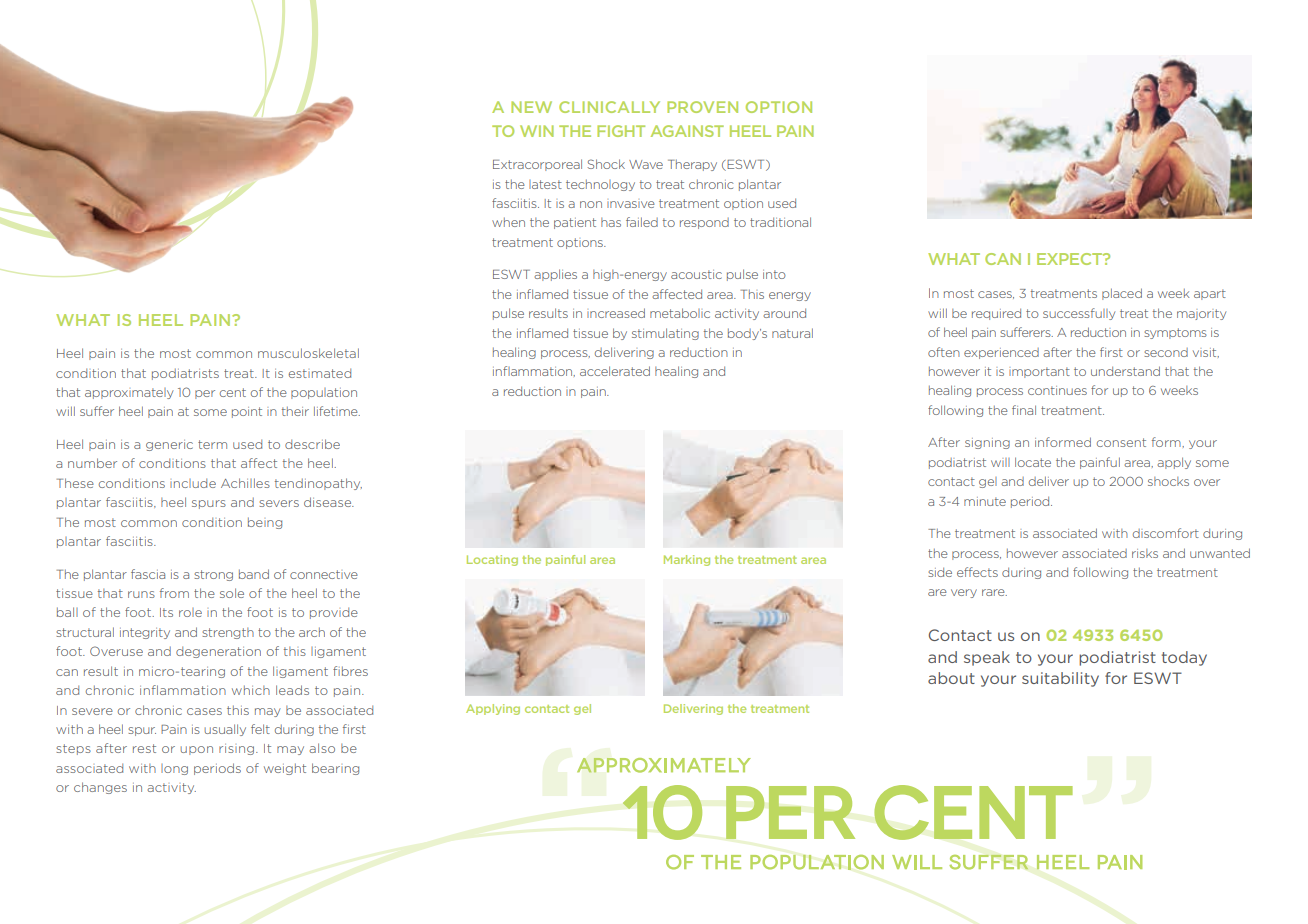 The image size is (1308, 924). Describe the element at coordinates (1121, 442) in the screenshot. I see `consent` at that location.
